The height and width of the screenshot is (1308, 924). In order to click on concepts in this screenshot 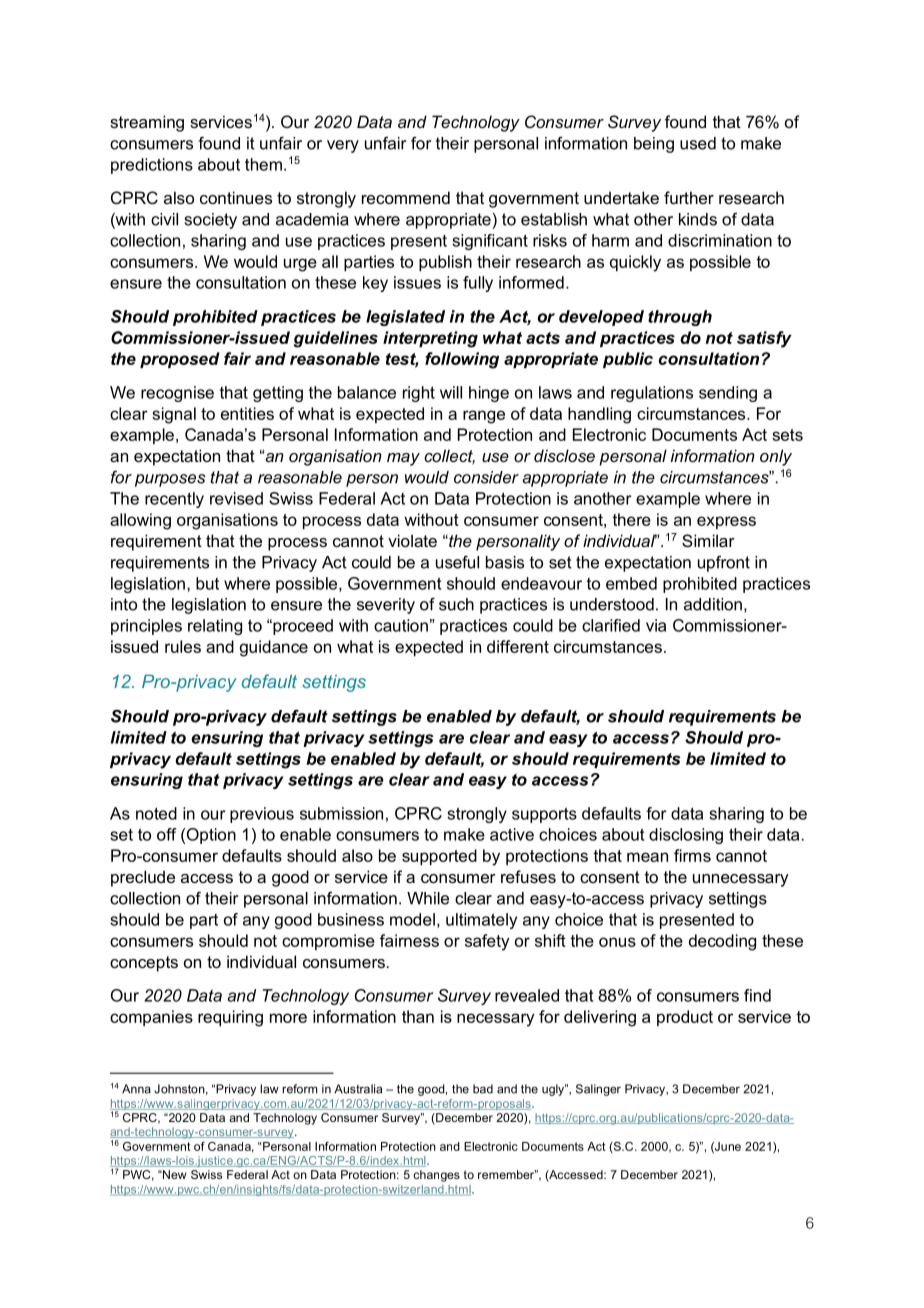, I will do `click(144, 964)`.
